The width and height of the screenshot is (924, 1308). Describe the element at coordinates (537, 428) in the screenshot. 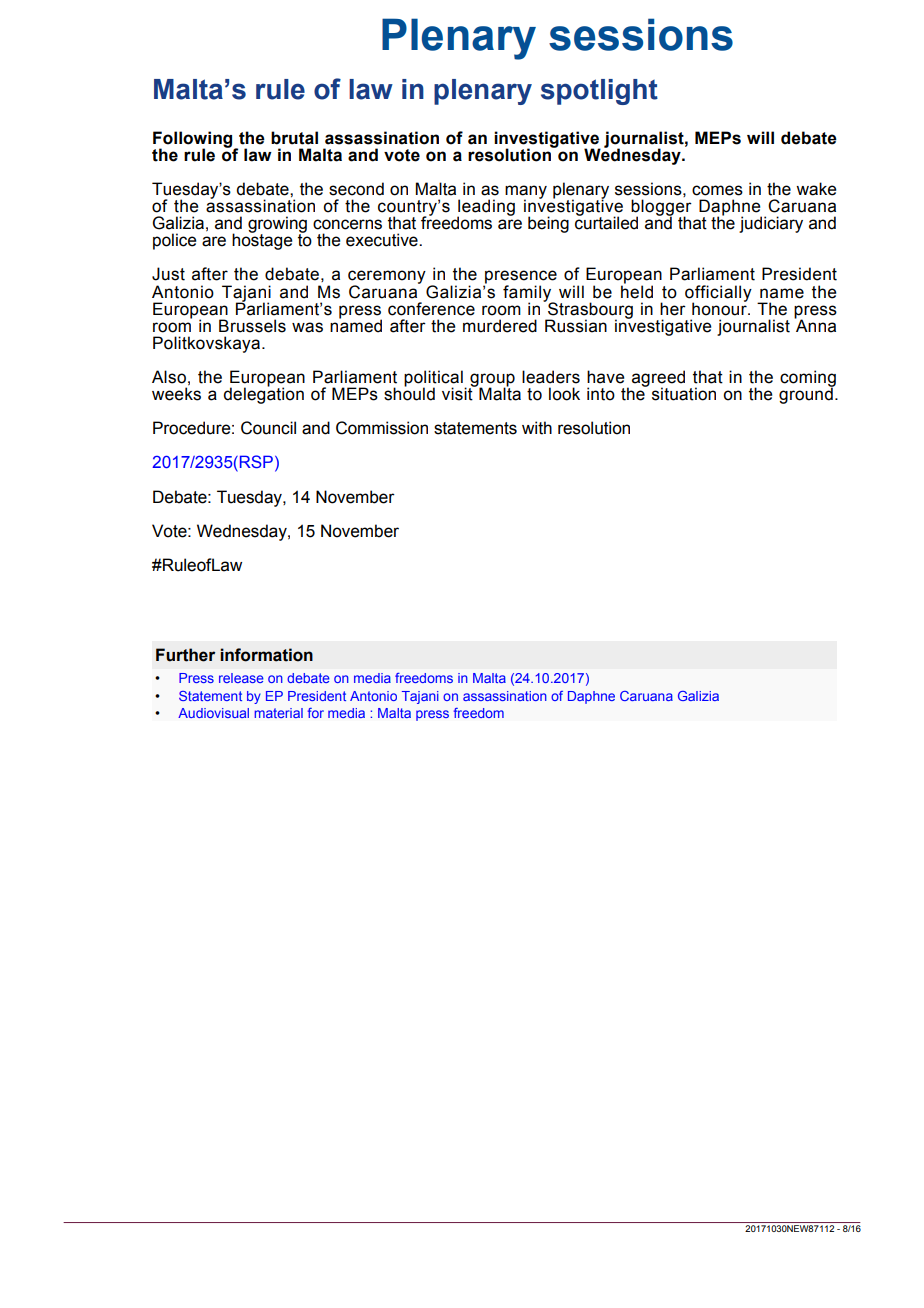

I see `with` at that location.
